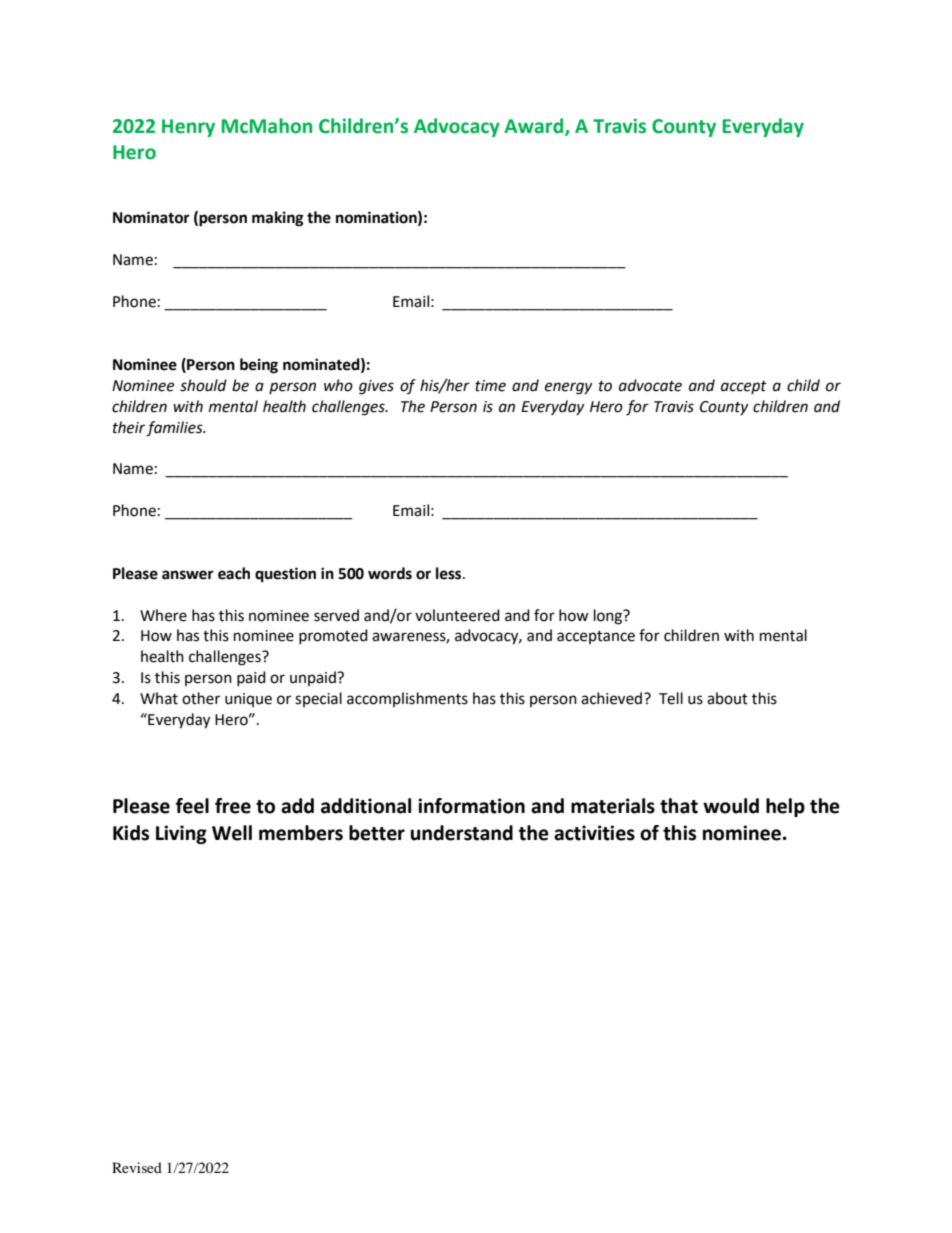 This screenshot has height=1233, width=952. What do you see at coordinates (457, 615) in the screenshot?
I see `volunteered` at bounding box center [457, 615].
